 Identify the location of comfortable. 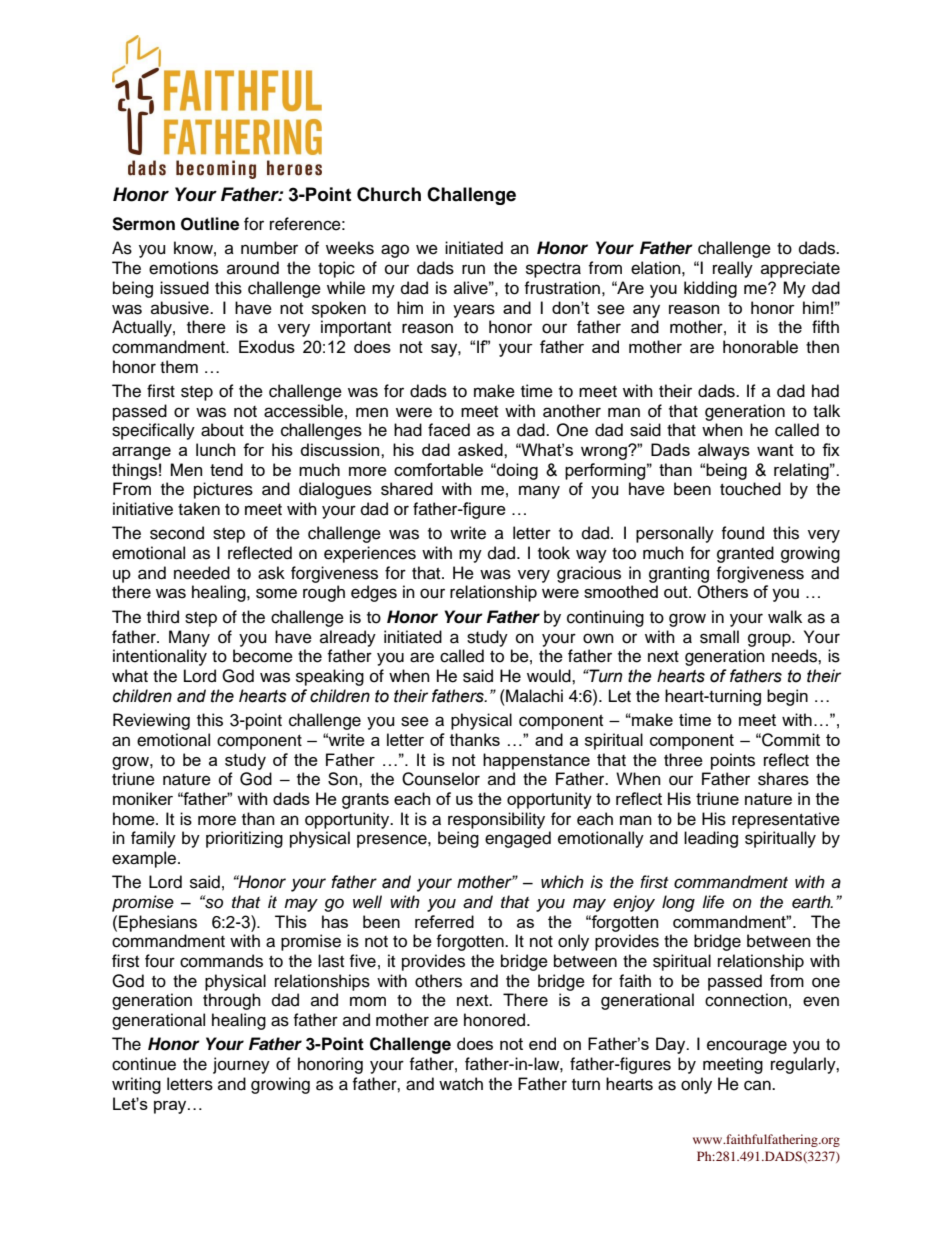
(438, 469).
